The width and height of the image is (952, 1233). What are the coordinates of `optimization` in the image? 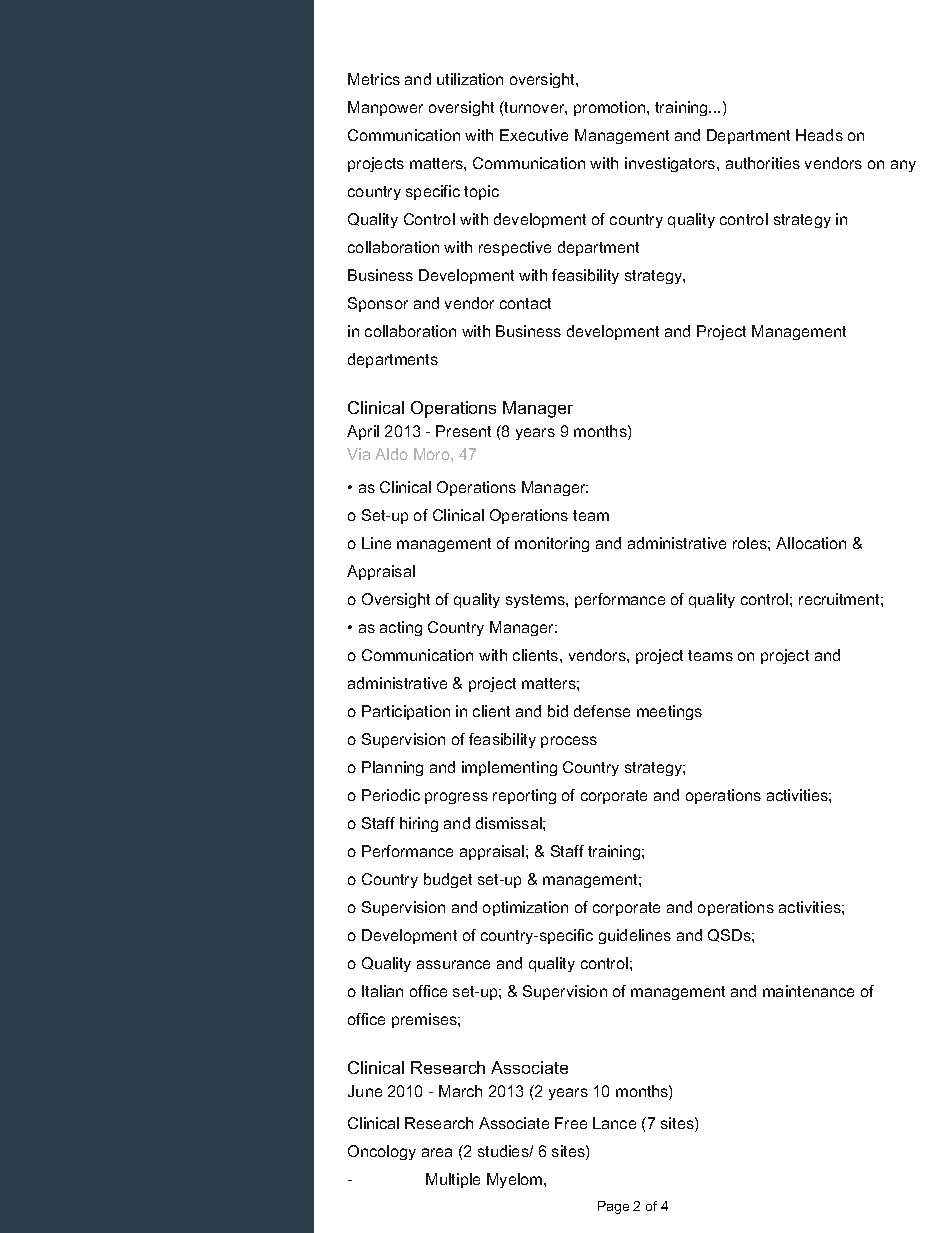 It's located at (525, 908).
